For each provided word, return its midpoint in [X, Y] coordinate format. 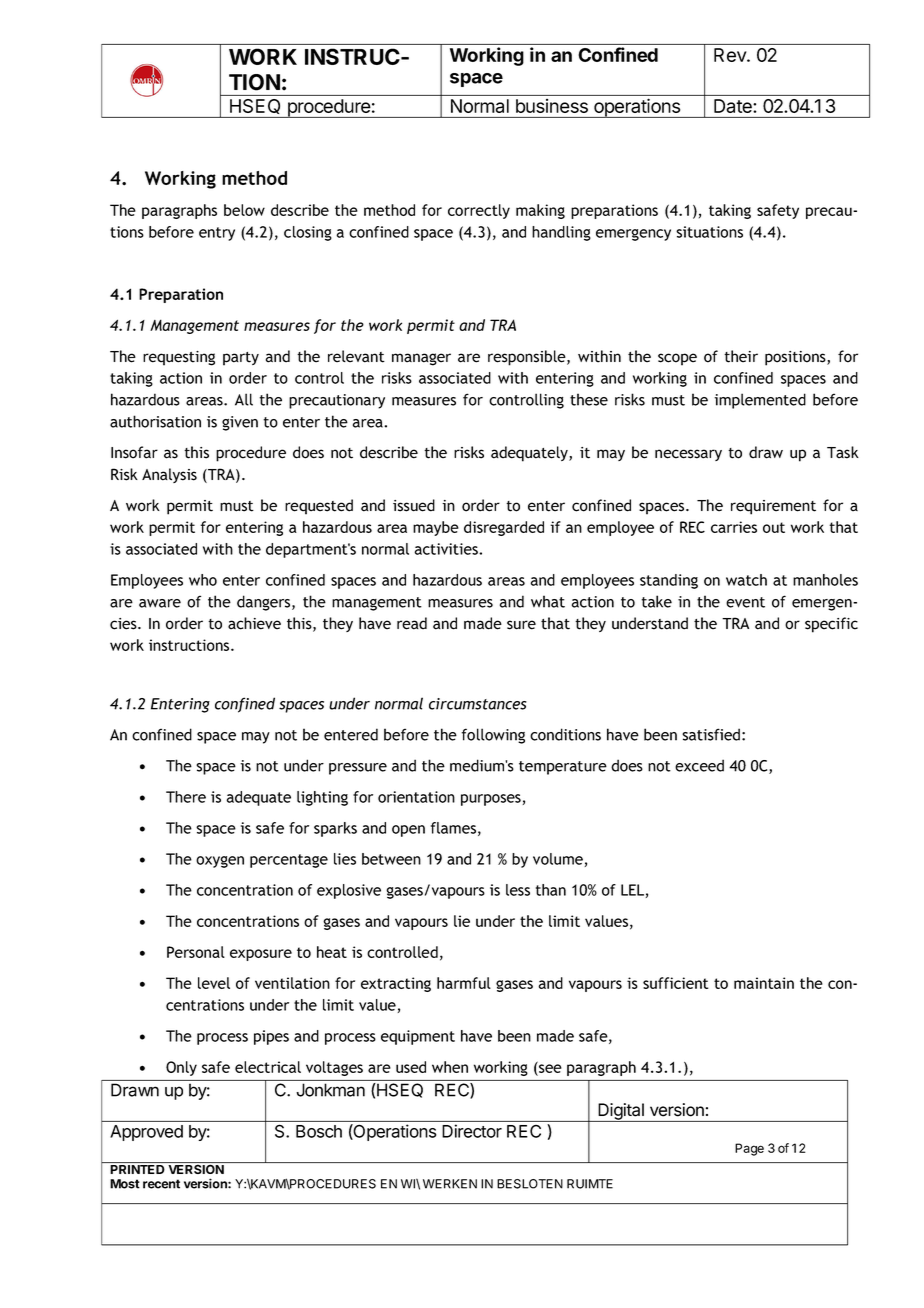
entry [217, 234]
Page [749, 1149]
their [741, 356]
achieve [254, 623]
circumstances [478, 704]
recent [161, 1184]
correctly [479, 211]
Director [472, 1131]
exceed [699, 765]
